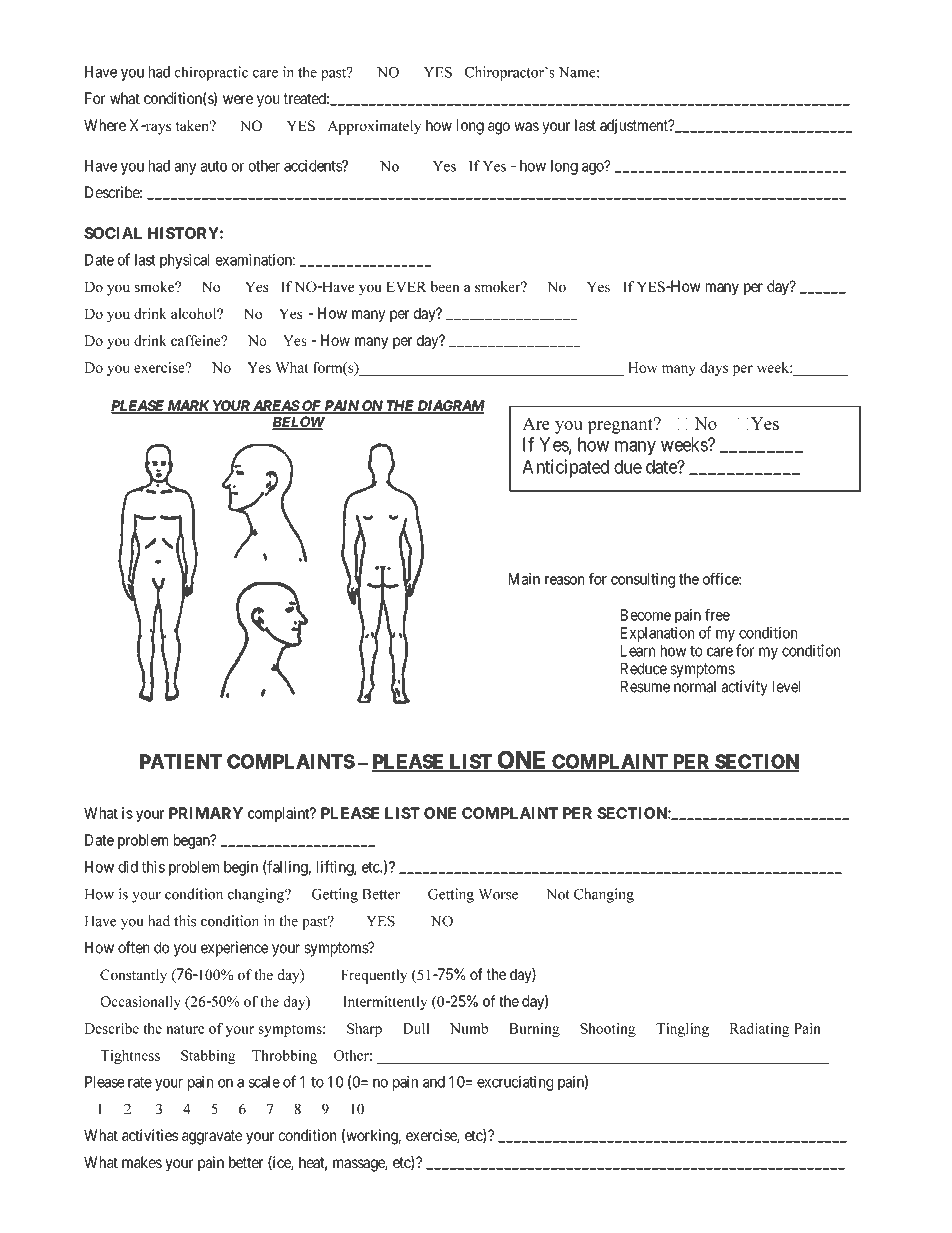 The width and height of the screenshot is (952, 1233). What do you see at coordinates (434, 1082) in the screenshot?
I see `and` at bounding box center [434, 1082].
